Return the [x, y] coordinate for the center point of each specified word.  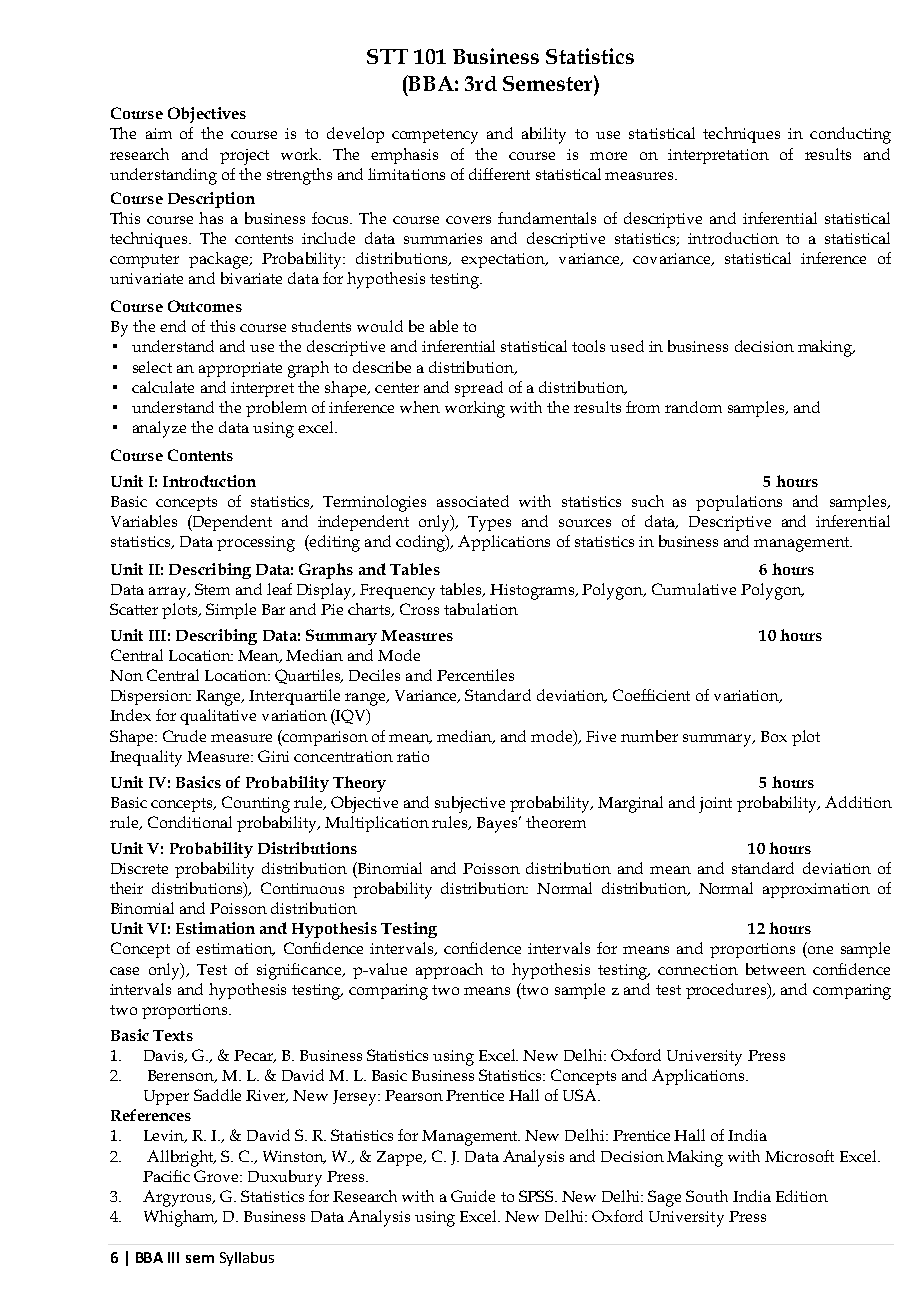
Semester [549, 83]
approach [449, 971]
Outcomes [205, 306]
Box [774, 736]
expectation [504, 260]
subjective [470, 804]
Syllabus [247, 1259]
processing [256, 544]
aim [159, 133]
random [693, 407]
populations [739, 503]
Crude [184, 736]
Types [489, 524]
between [776, 969]
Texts [173, 1035]
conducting [850, 135]
